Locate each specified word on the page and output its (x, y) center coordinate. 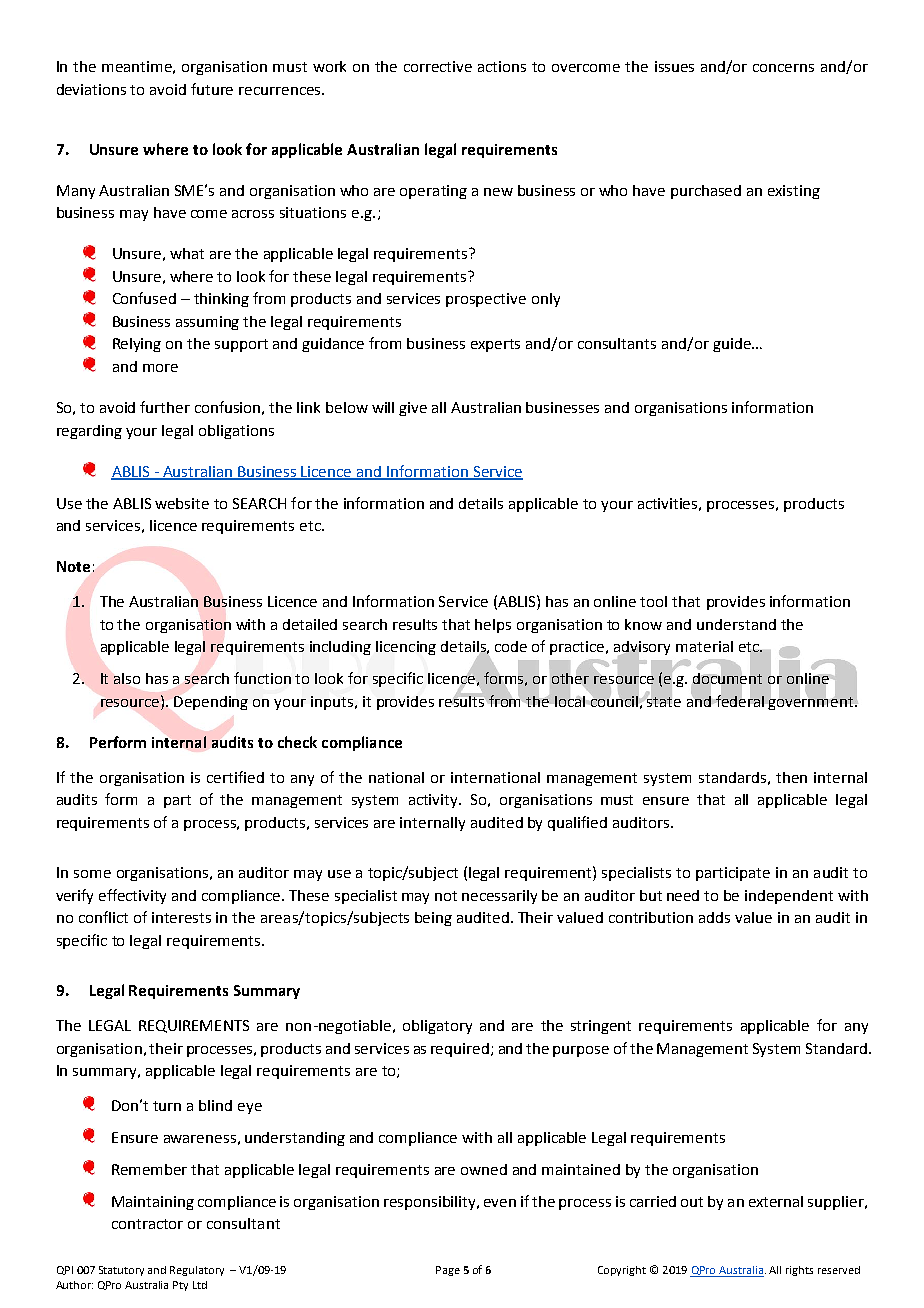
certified (235, 777)
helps (493, 626)
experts (495, 345)
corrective (438, 66)
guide (733, 345)
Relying (137, 345)
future (212, 89)
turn (167, 1106)
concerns (783, 68)
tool (653, 601)
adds (714, 917)
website (182, 503)
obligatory (437, 1027)
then (791, 777)
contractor (147, 1224)
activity (435, 801)
